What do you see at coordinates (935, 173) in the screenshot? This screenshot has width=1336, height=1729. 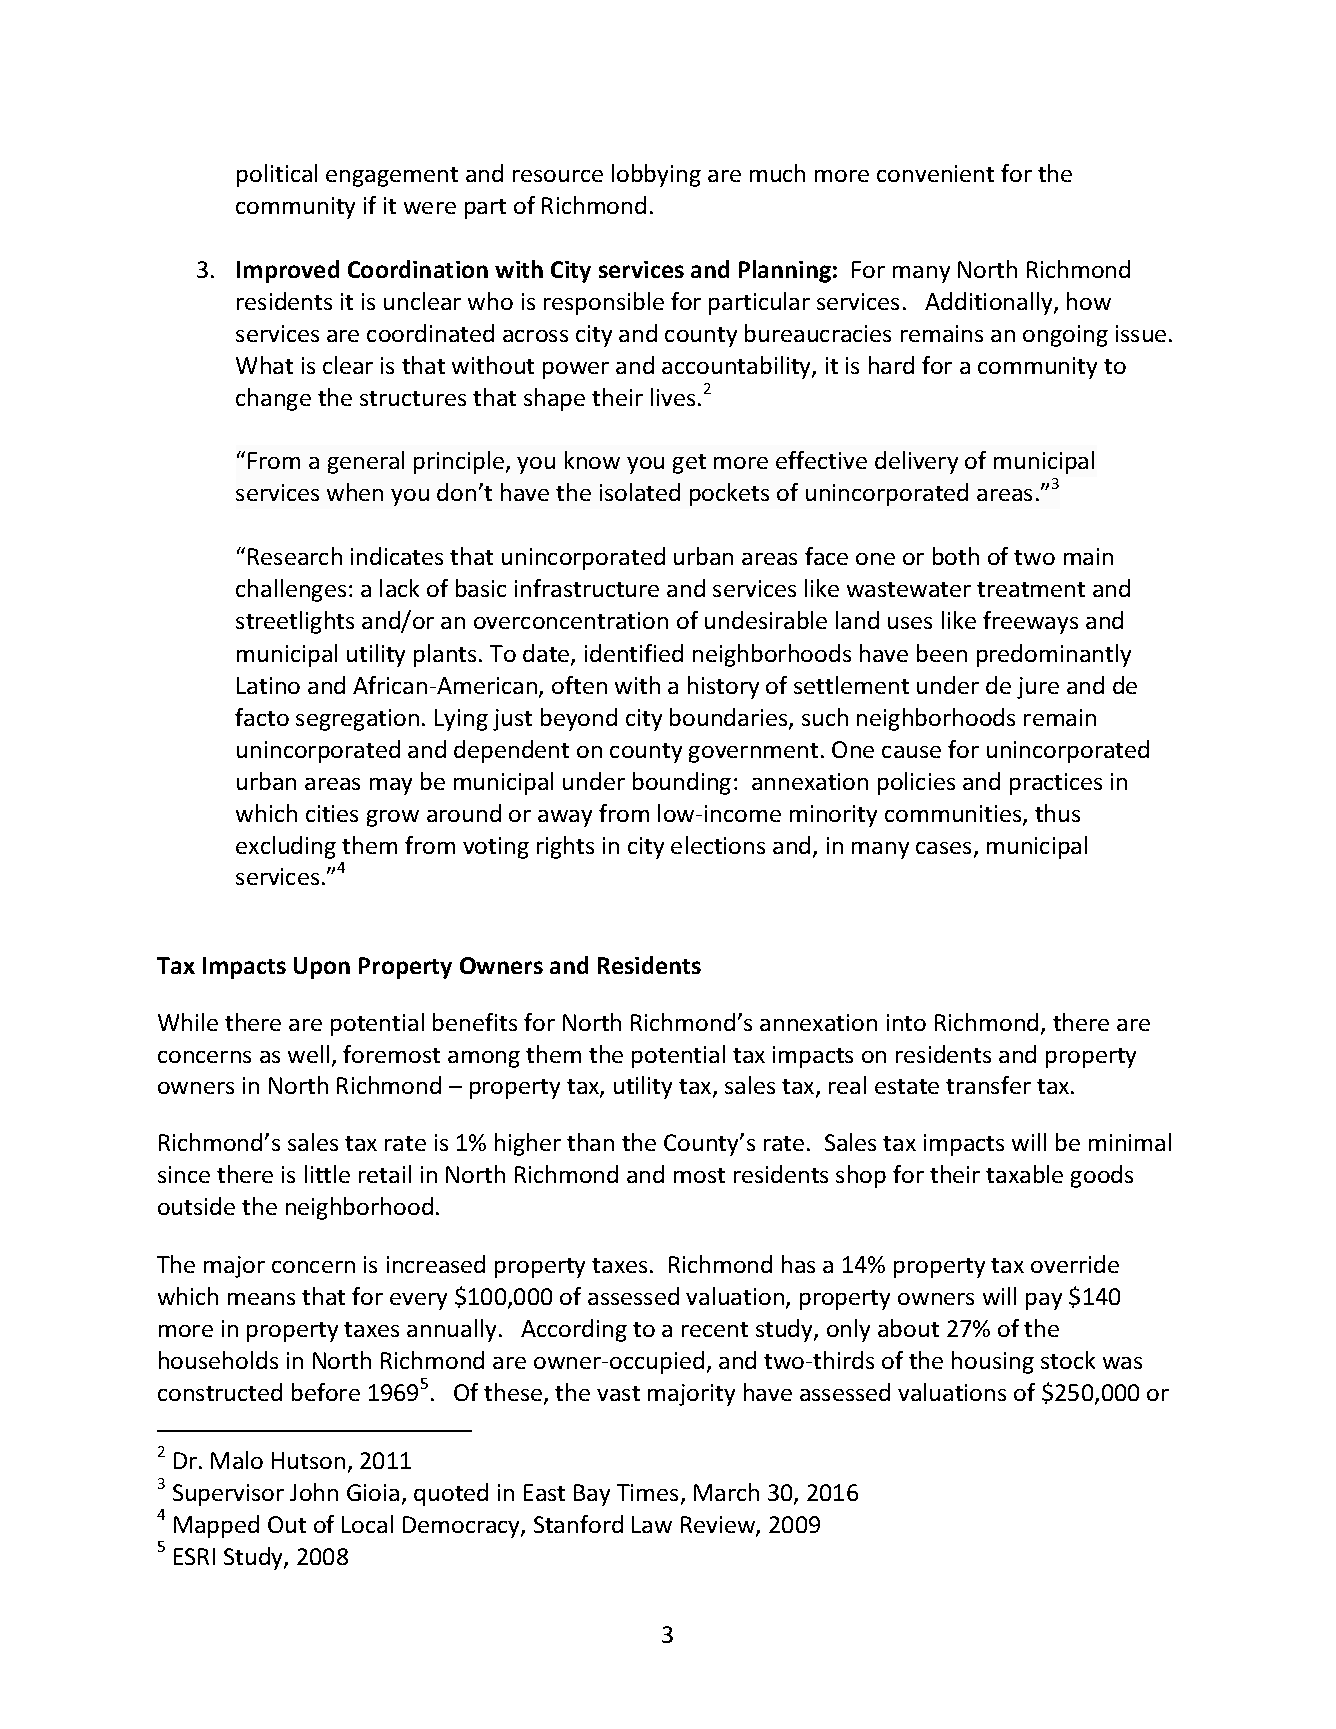 I see `convenient` at bounding box center [935, 173].
